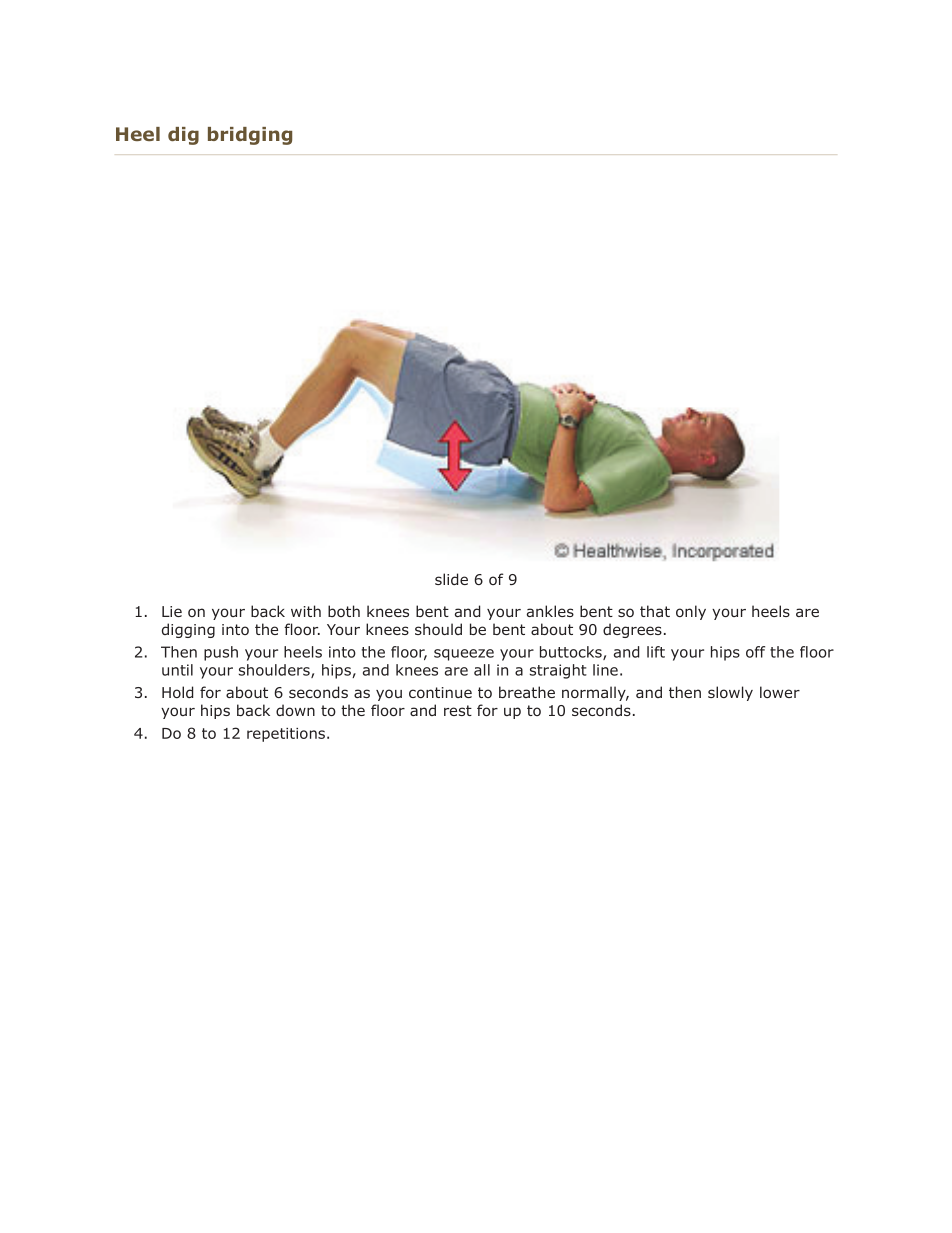  What do you see at coordinates (655, 611) in the page?
I see `that` at bounding box center [655, 611].
